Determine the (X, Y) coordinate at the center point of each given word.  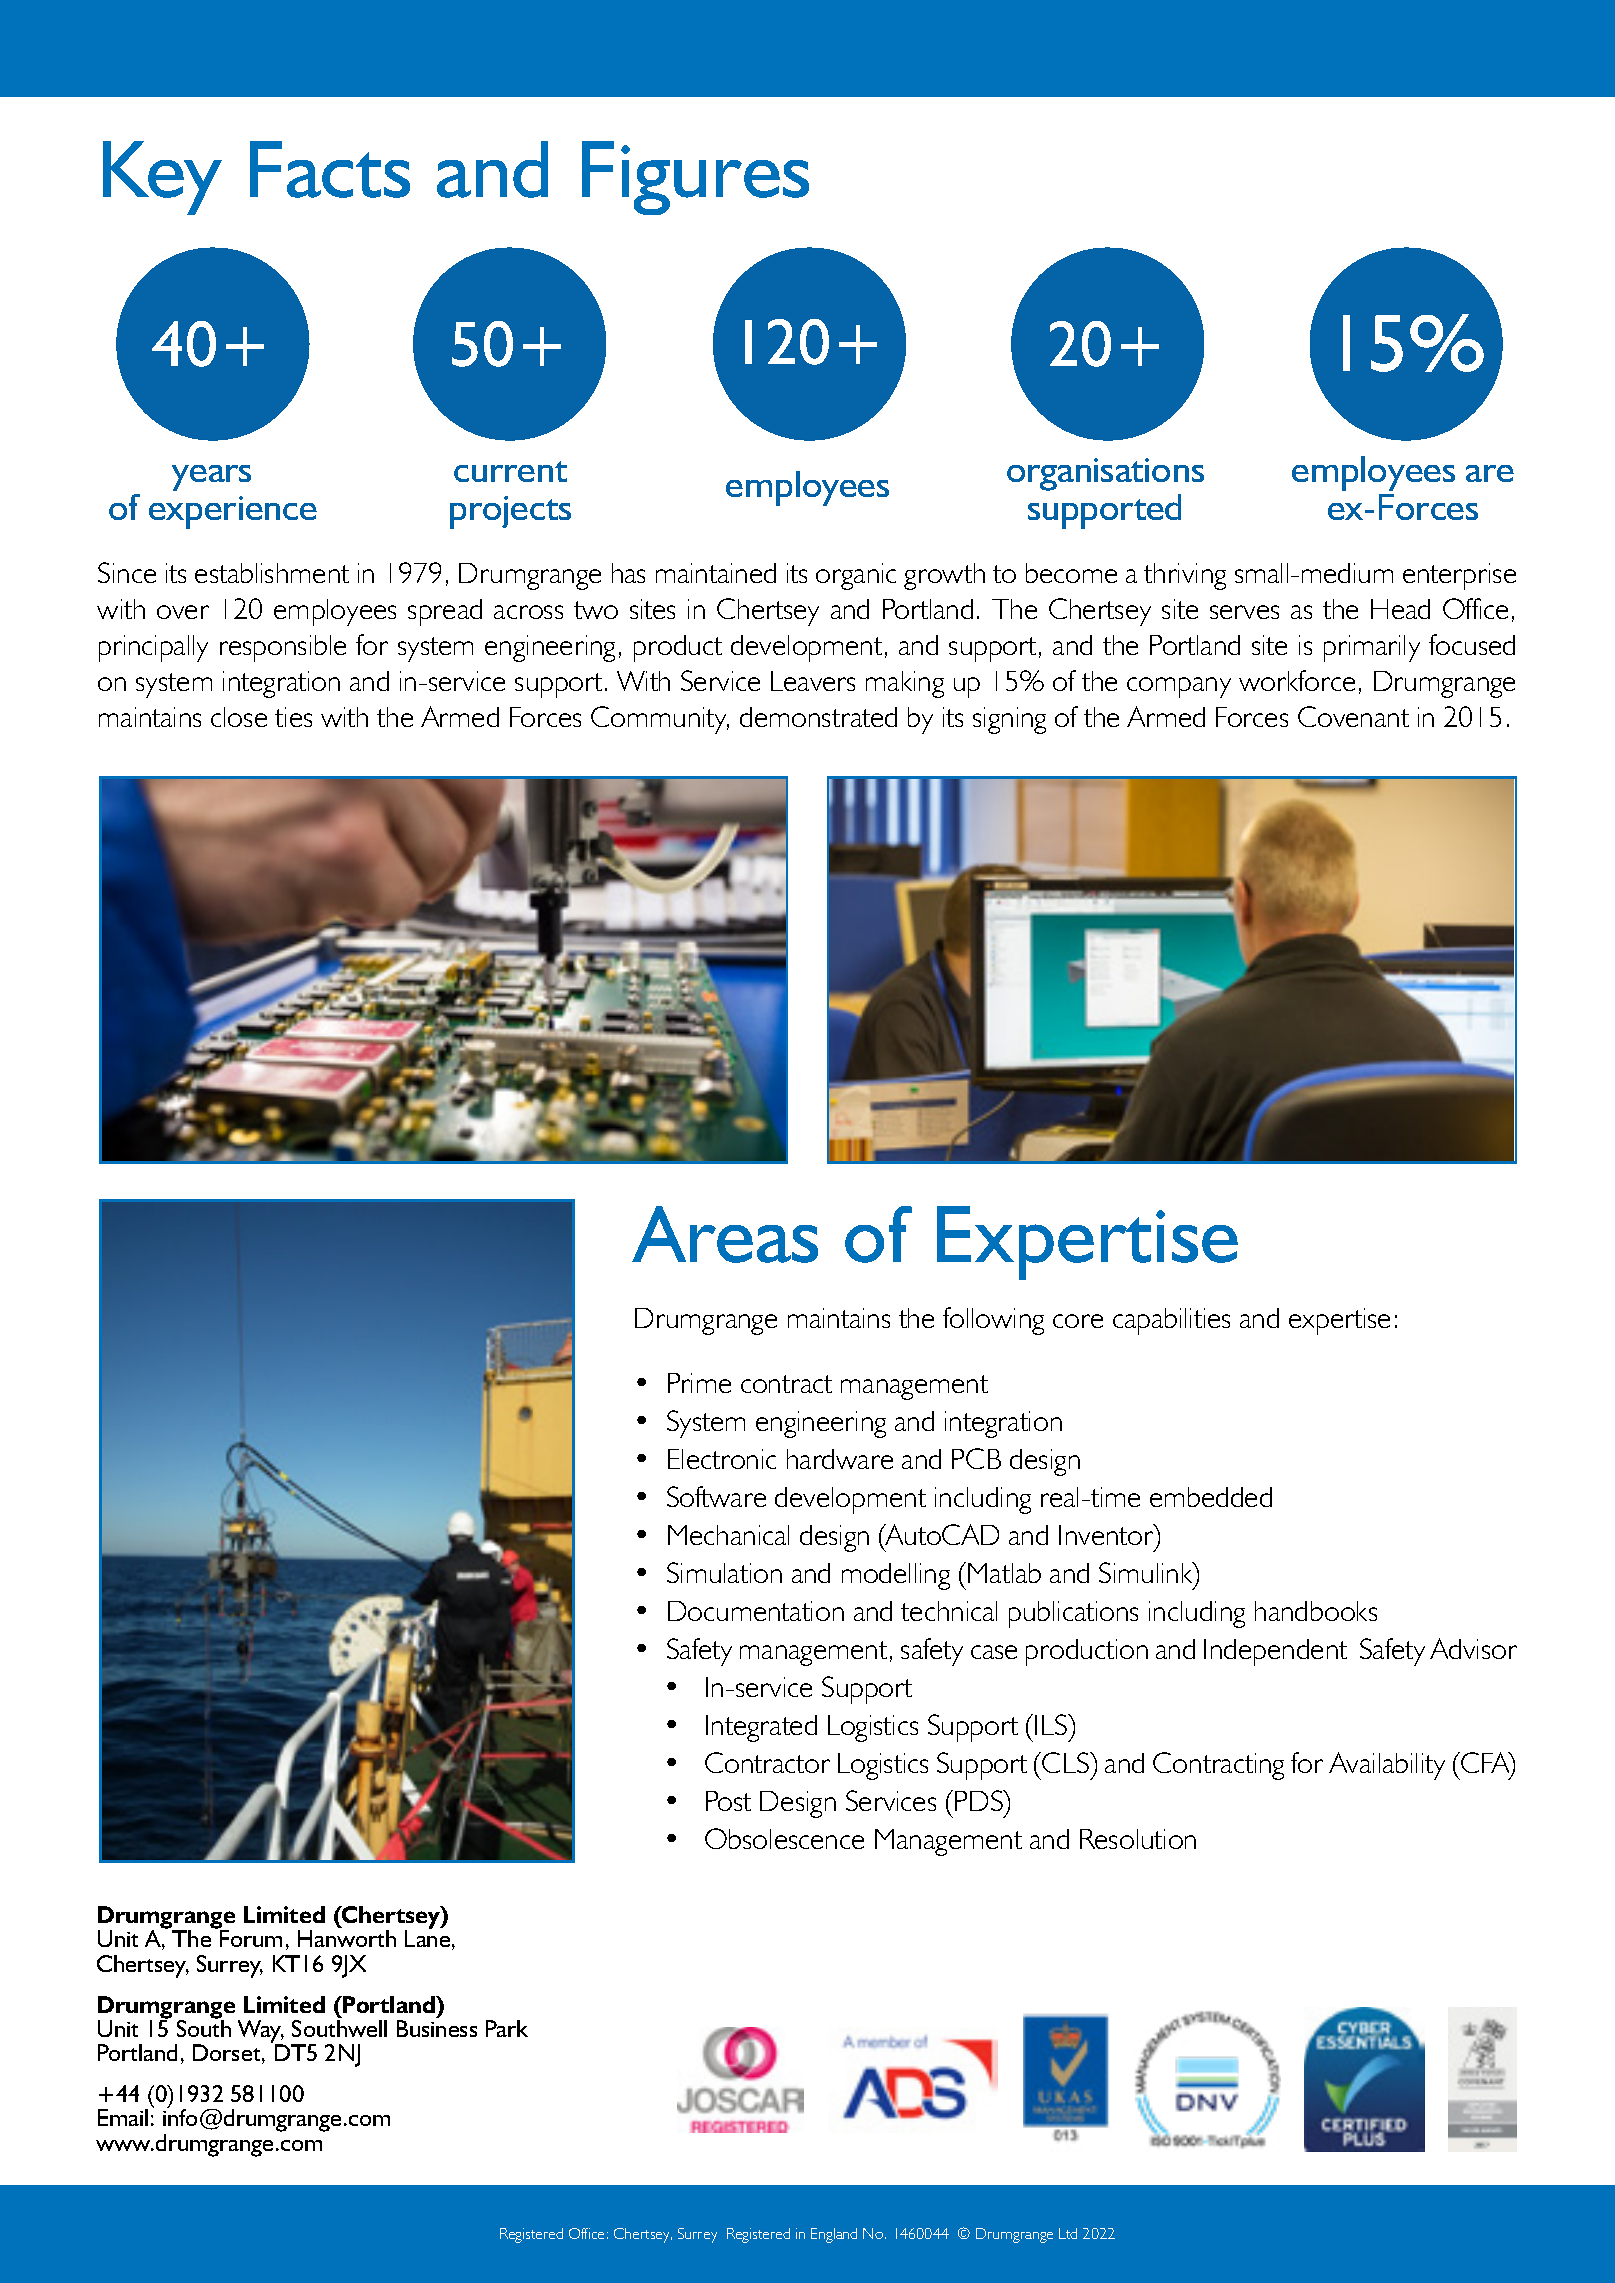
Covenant (1353, 716)
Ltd (1068, 2233)
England (834, 2235)
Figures (695, 178)
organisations (1105, 474)
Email (123, 2117)
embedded (1211, 1497)
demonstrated (818, 717)
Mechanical (728, 1535)
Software (716, 1496)
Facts (330, 169)
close (239, 717)
